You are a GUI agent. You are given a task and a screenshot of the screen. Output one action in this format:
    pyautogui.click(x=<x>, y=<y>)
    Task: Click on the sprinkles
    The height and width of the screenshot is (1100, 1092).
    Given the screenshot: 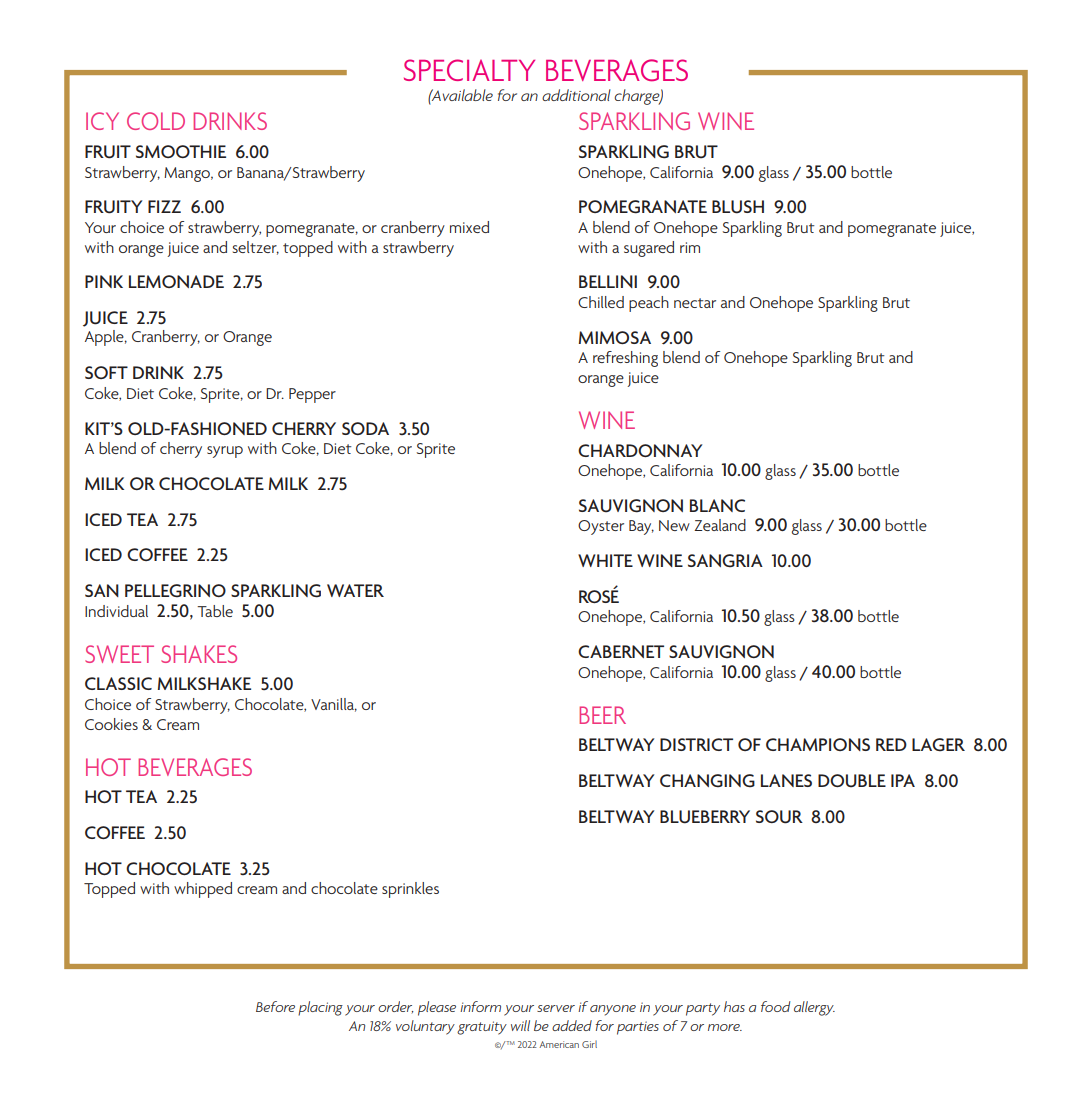 What is the action you would take?
    pyautogui.click(x=410, y=890)
